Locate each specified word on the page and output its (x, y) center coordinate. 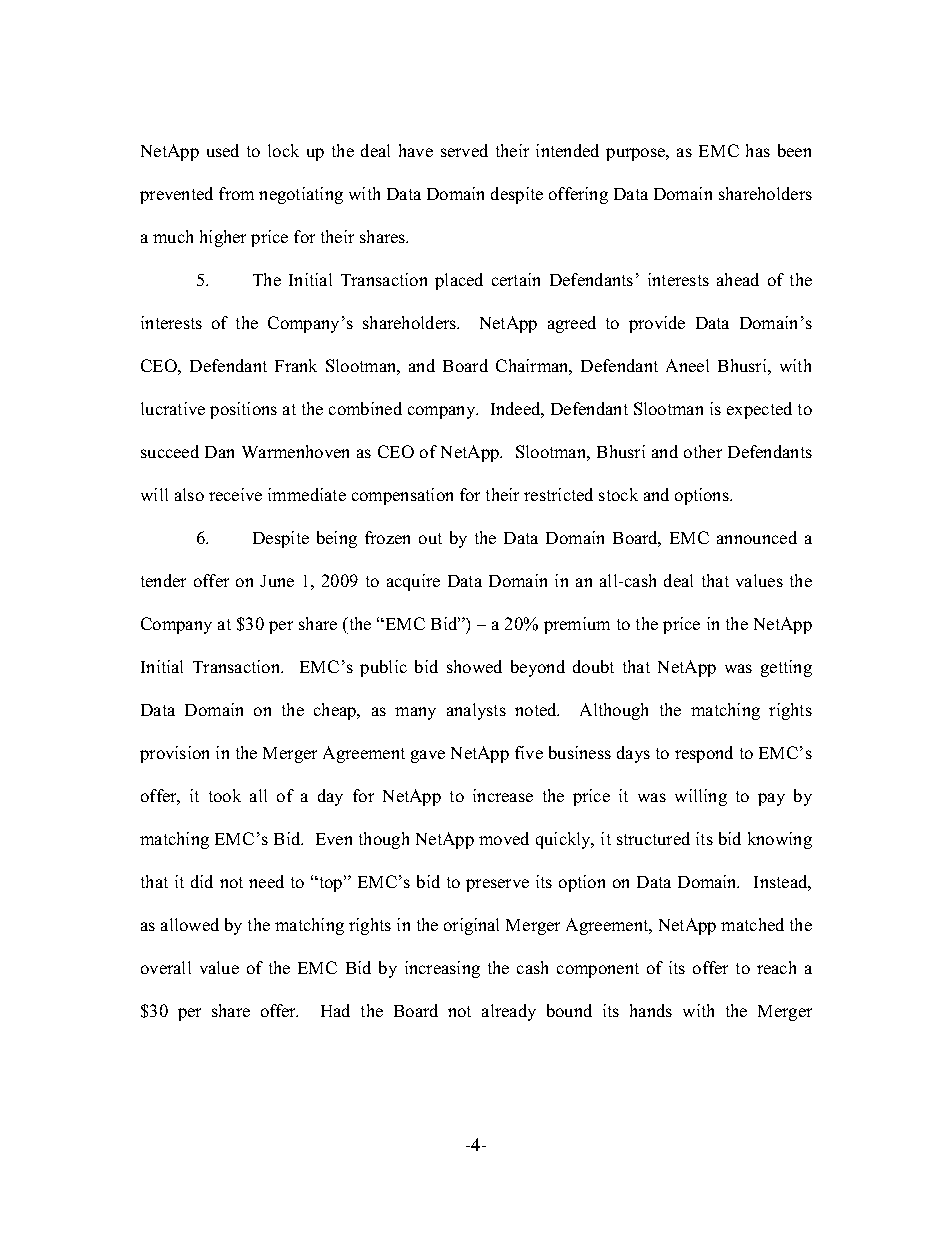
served (464, 150)
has (758, 150)
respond (704, 754)
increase (503, 795)
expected (759, 410)
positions (243, 410)
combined (365, 408)
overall (166, 967)
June (277, 581)
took (225, 795)
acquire (413, 582)
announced (757, 537)
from (236, 193)
